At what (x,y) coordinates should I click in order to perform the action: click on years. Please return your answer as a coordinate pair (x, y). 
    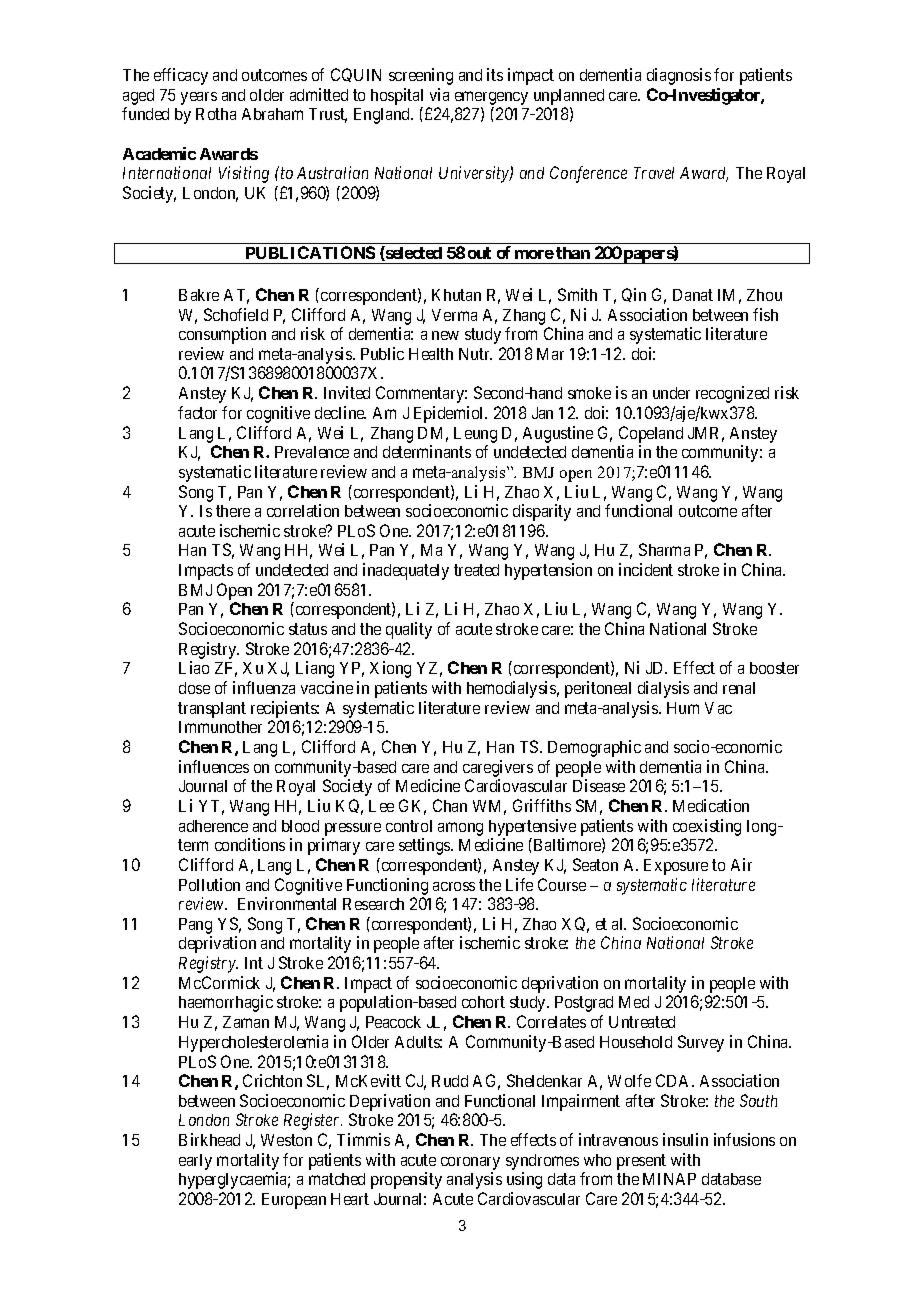
    Looking at the image, I should click on (199, 98).
